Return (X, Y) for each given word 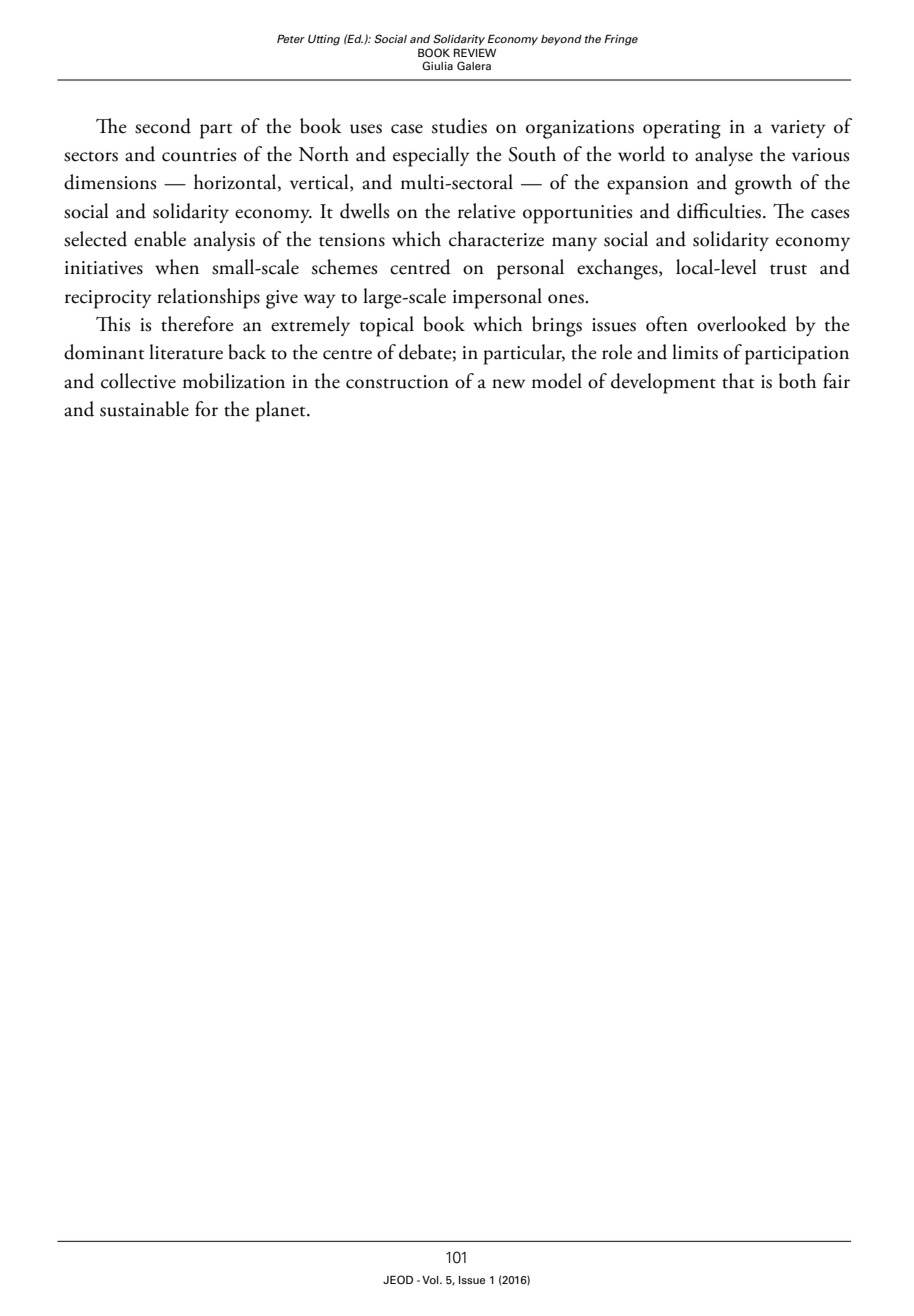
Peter (291, 38)
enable (160, 239)
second (163, 126)
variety (798, 129)
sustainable (144, 409)
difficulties (719, 211)
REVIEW (475, 52)
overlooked (742, 324)
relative (487, 211)
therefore (197, 324)
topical (387, 326)
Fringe (621, 40)
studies (459, 126)
